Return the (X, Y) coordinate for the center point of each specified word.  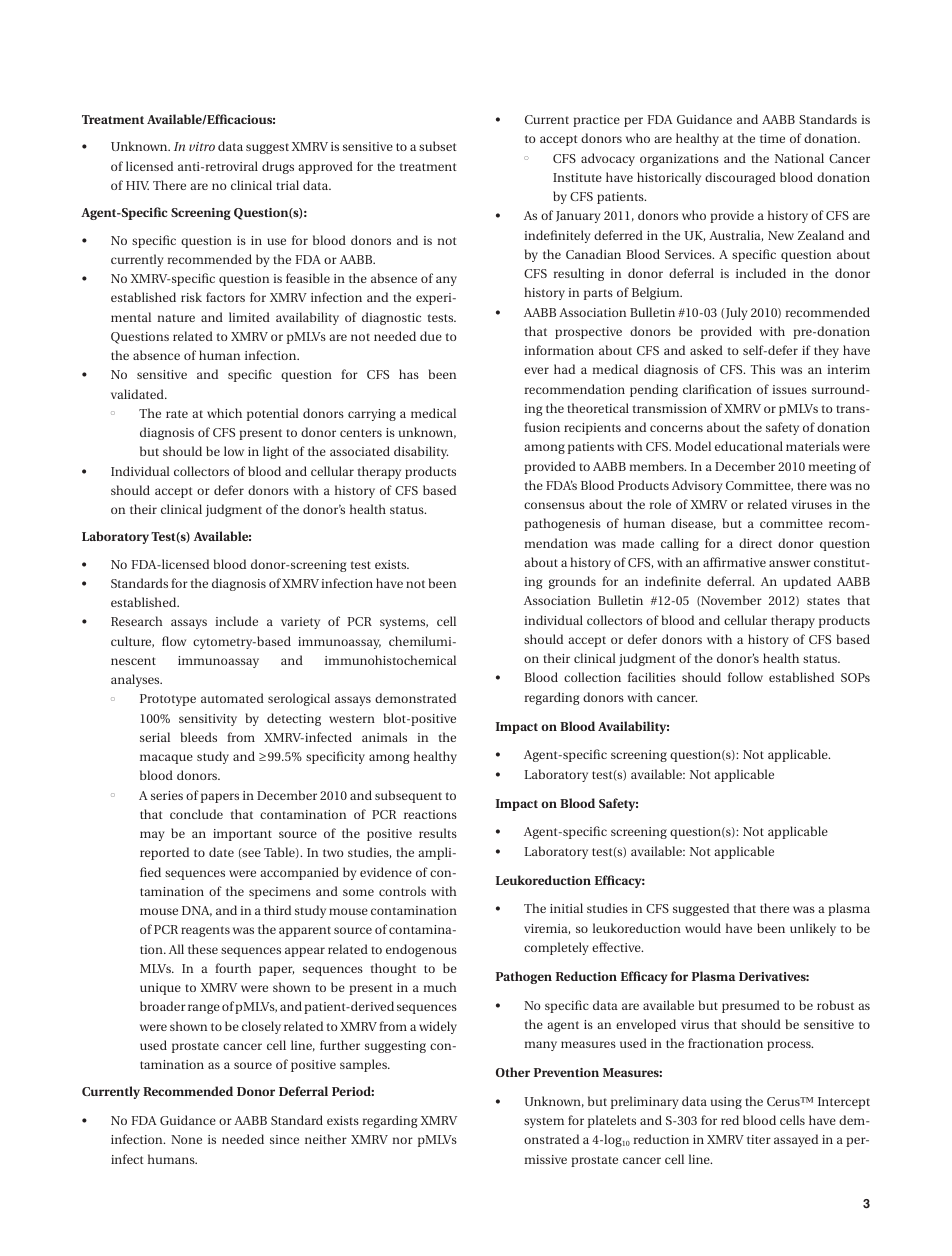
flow (174, 641)
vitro (202, 146)
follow (745, 677)
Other (513, 1072)
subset (438, 146)
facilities (652, 677)
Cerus (784, 1101)
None (186, 1139)
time (772, 138)
